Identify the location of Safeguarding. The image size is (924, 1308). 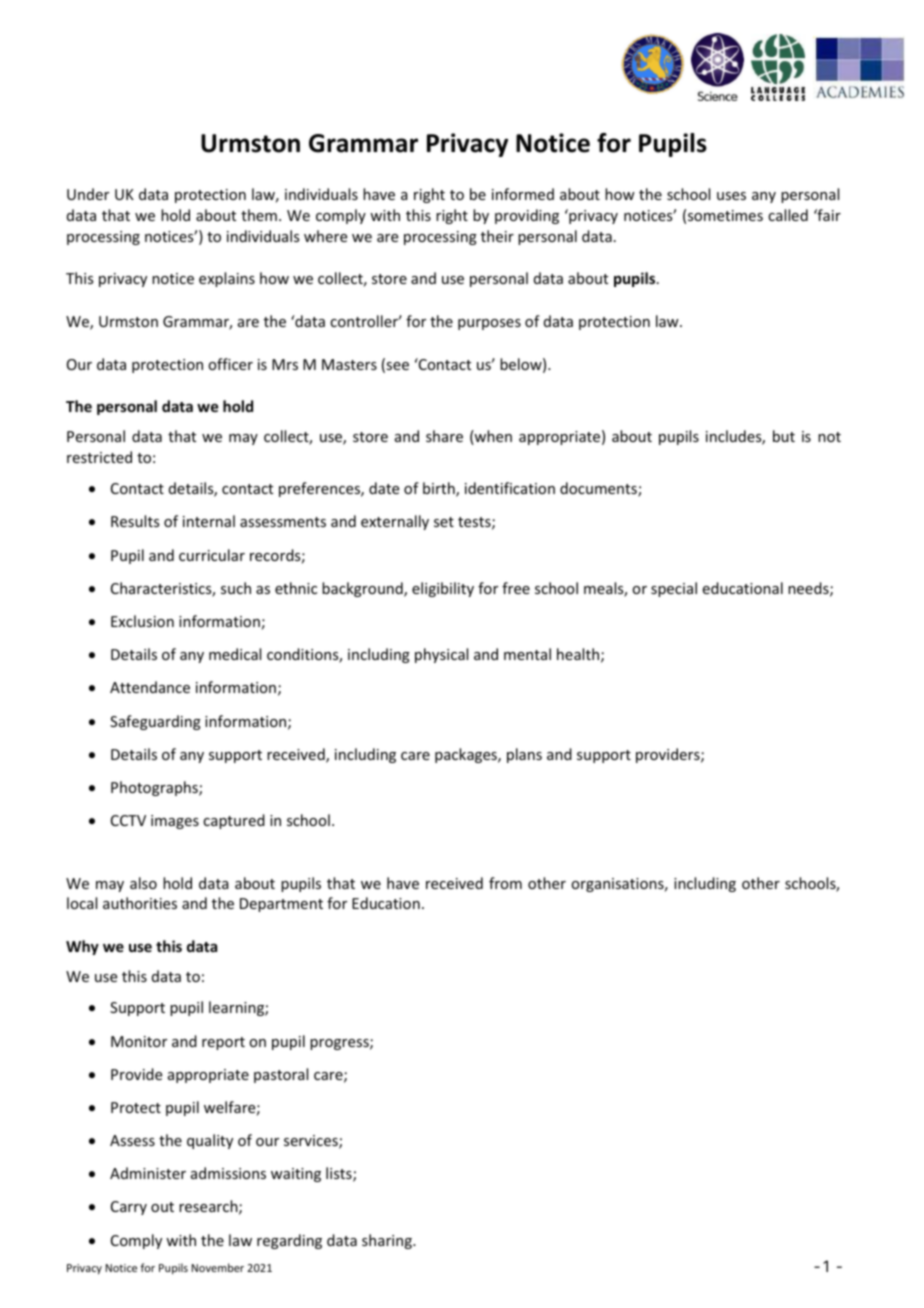
(155, 722).
